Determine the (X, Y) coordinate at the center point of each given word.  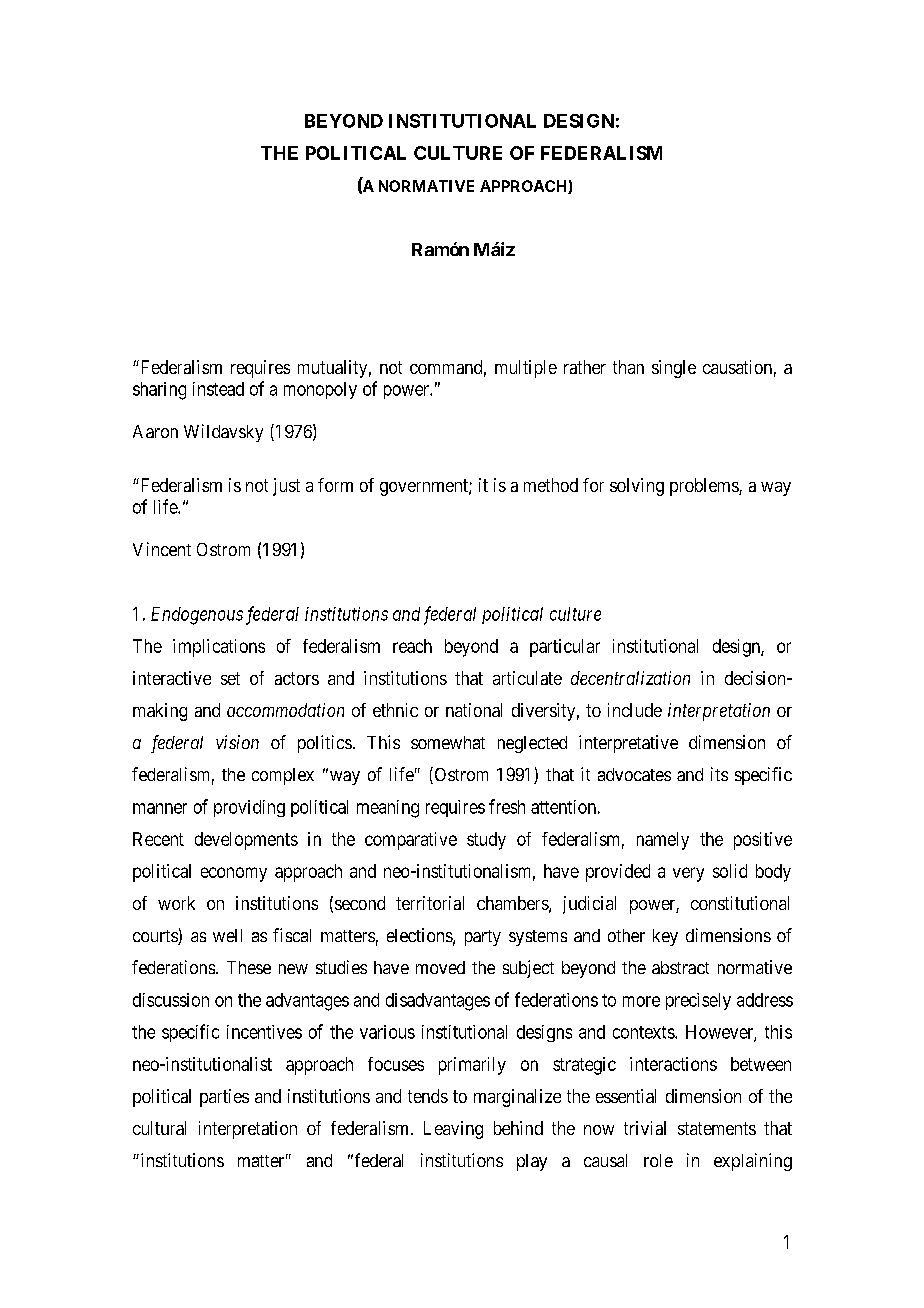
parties (224, 1098)
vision (237, 742)
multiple (526, 369)
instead (218, 389)
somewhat (448, 742)
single (674, 369)
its (719, 774)
